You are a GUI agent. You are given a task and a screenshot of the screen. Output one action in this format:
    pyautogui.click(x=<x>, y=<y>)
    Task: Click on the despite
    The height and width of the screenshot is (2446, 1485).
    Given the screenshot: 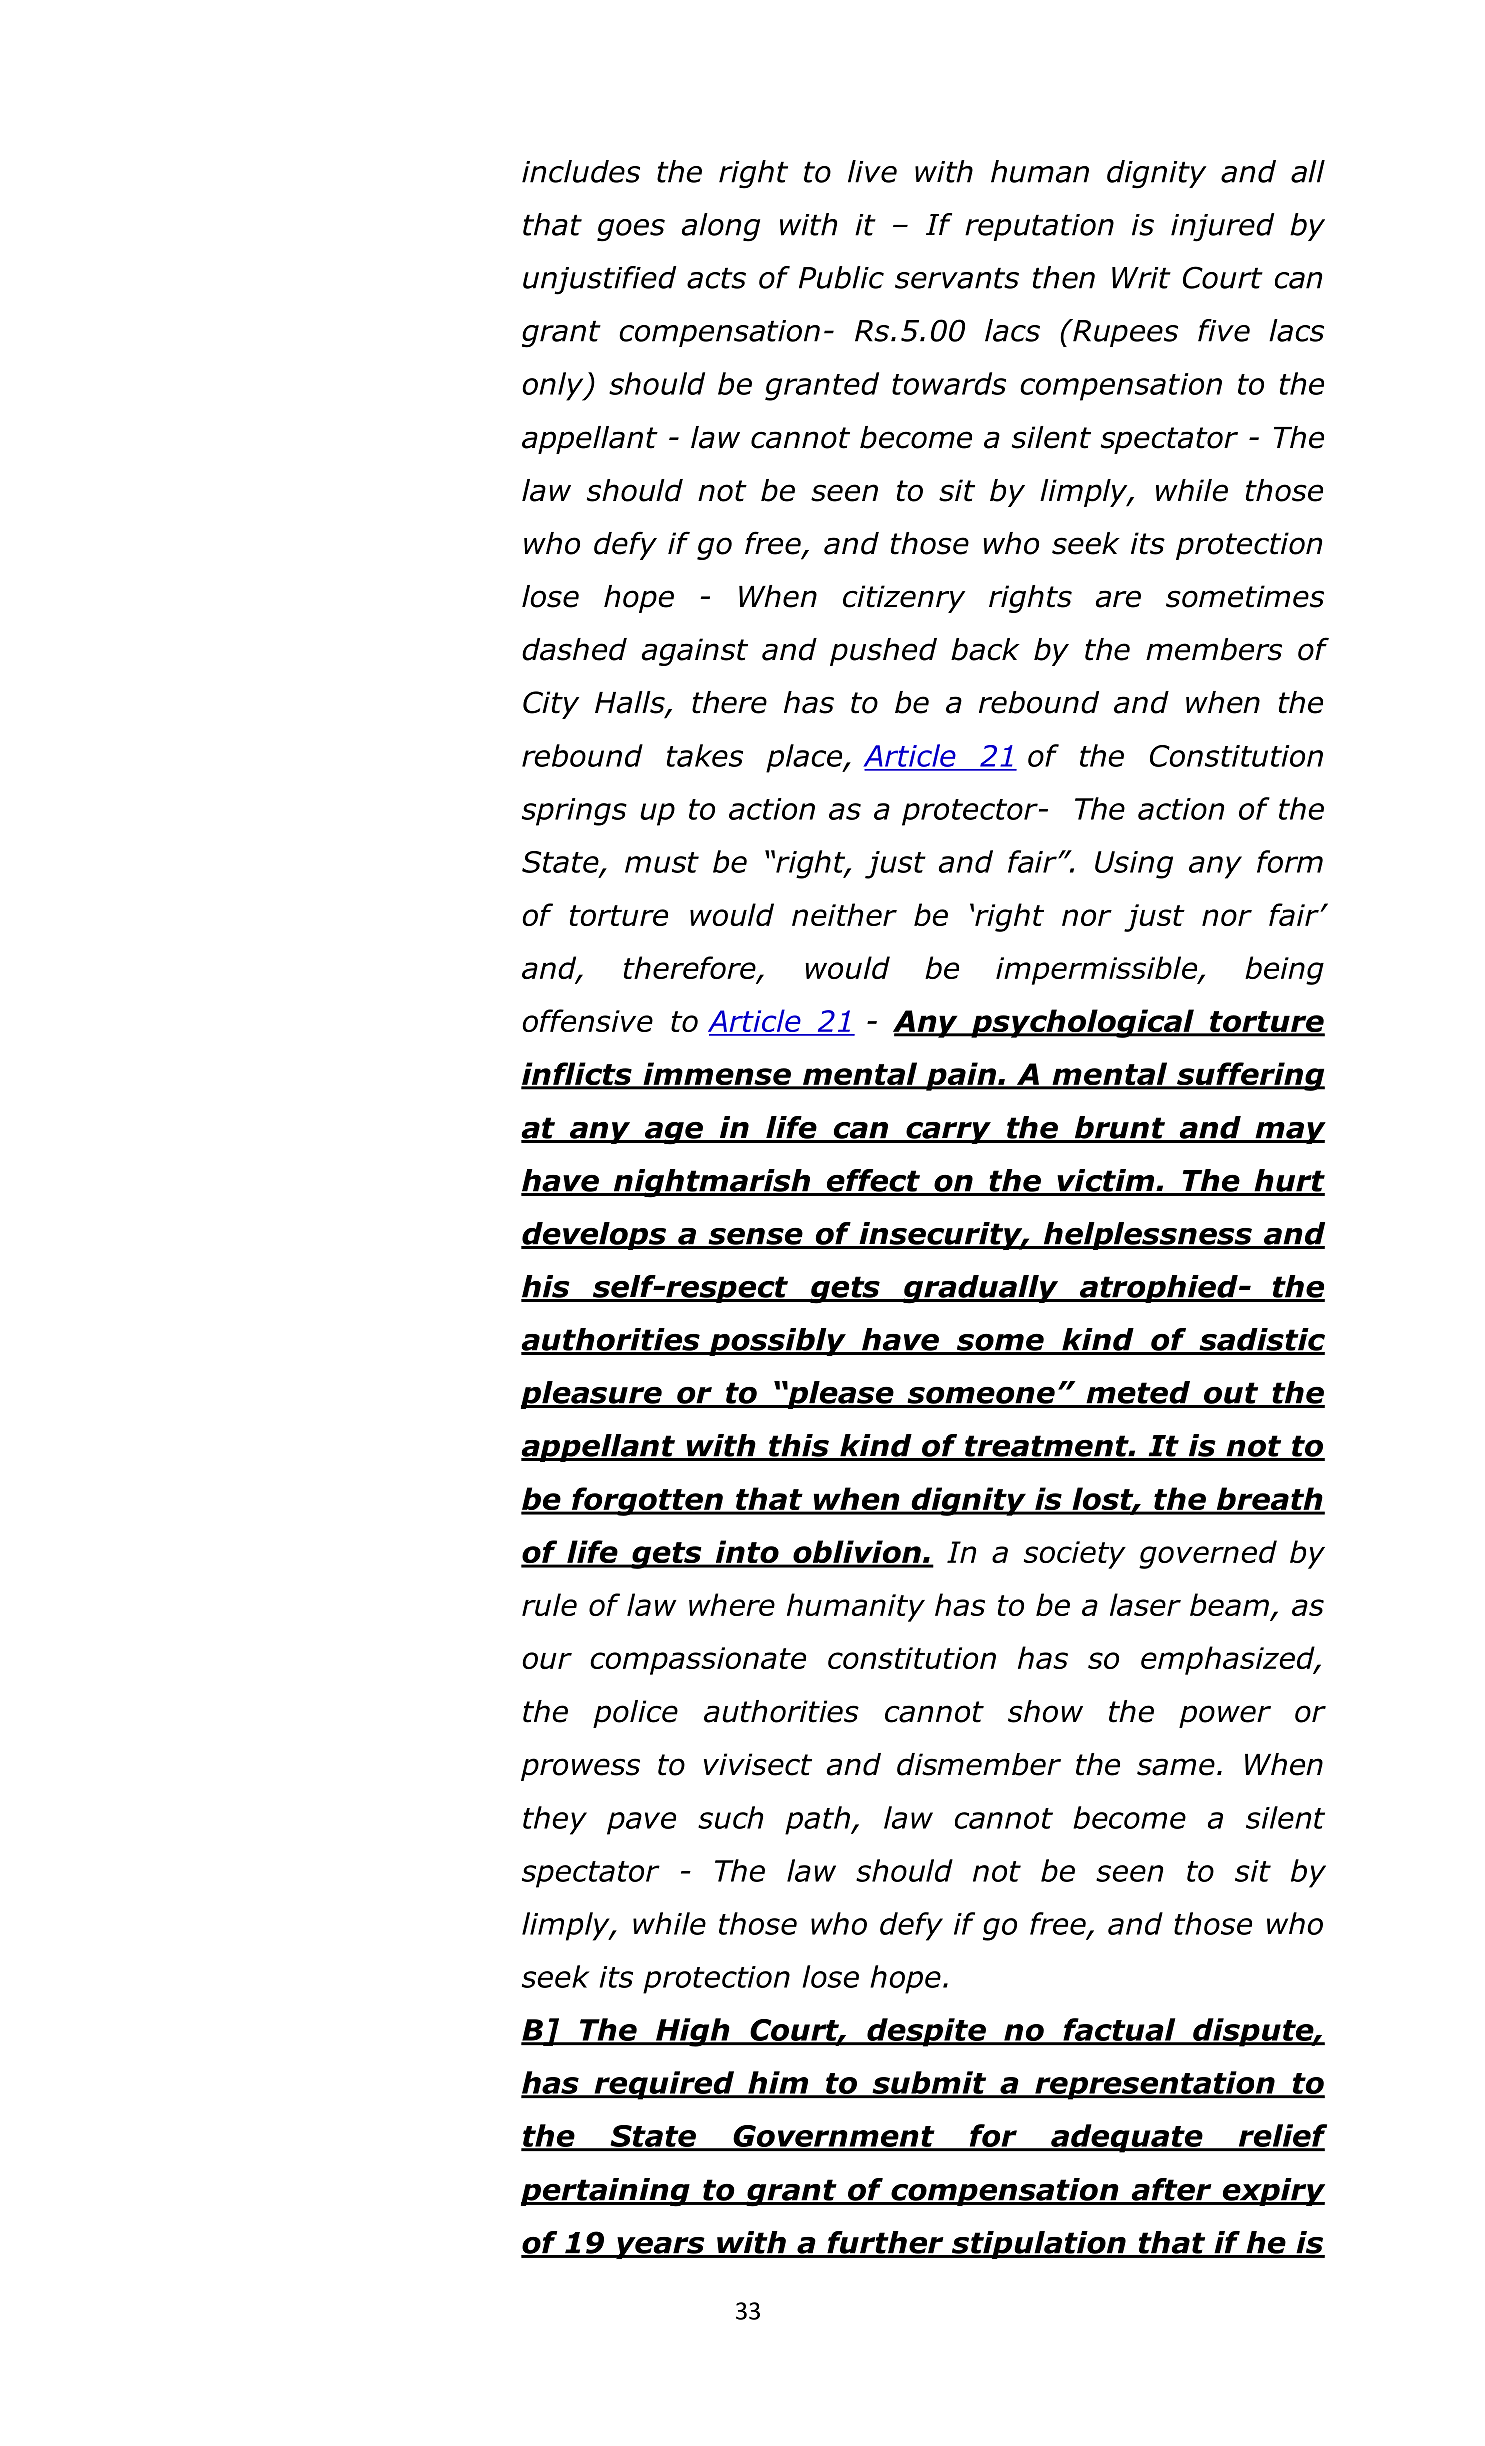 What is the action you would take?
    pyautogui.click(x=926, y=2032)
